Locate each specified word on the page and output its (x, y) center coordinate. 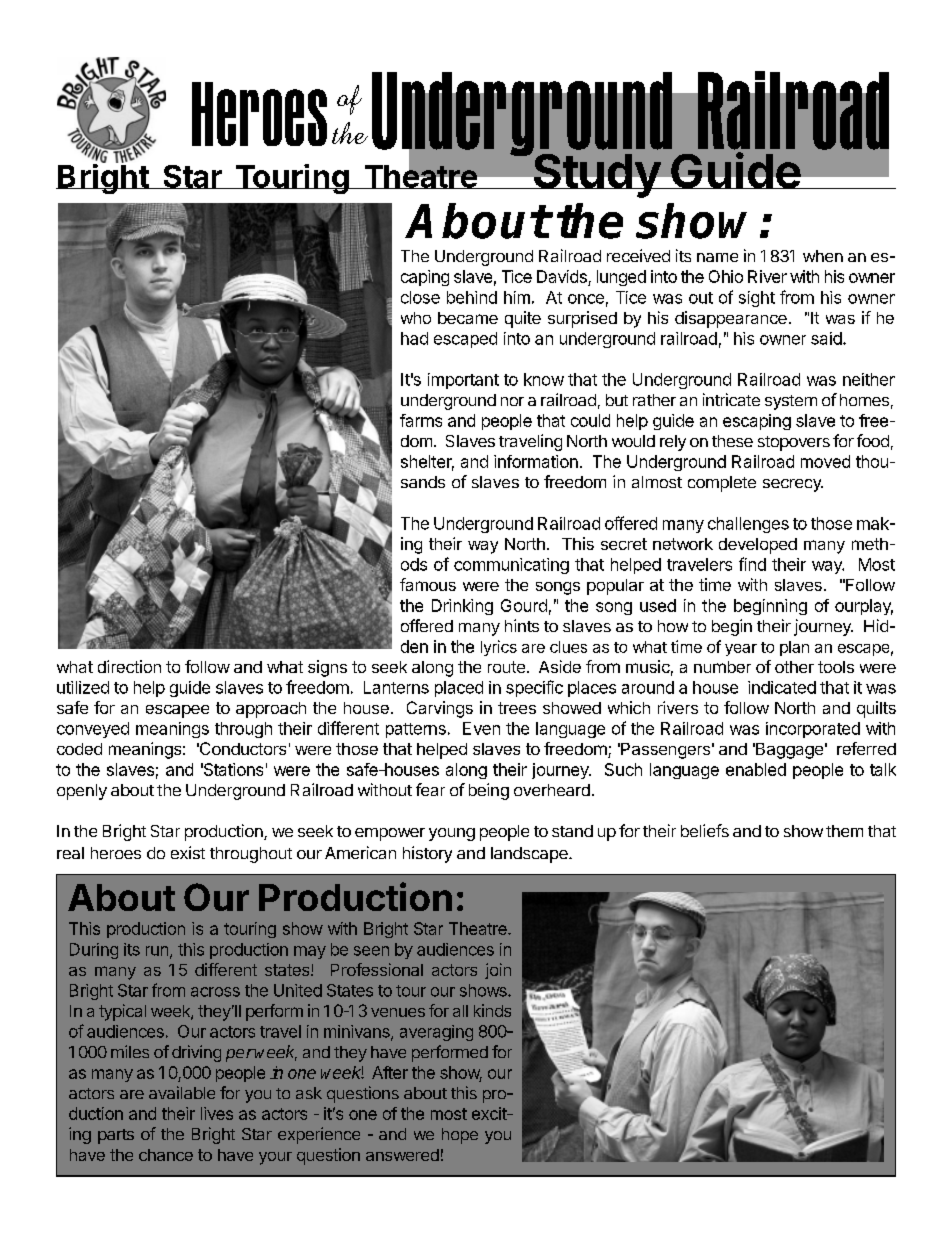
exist (188, 852)
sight (757, 299)
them (844, 831)
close (420, 297)
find (752, 564)
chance (166, 1155)
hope (460, 1136)
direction (129, 666)
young (452, 834)
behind (472, 297)
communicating (511, 566)
